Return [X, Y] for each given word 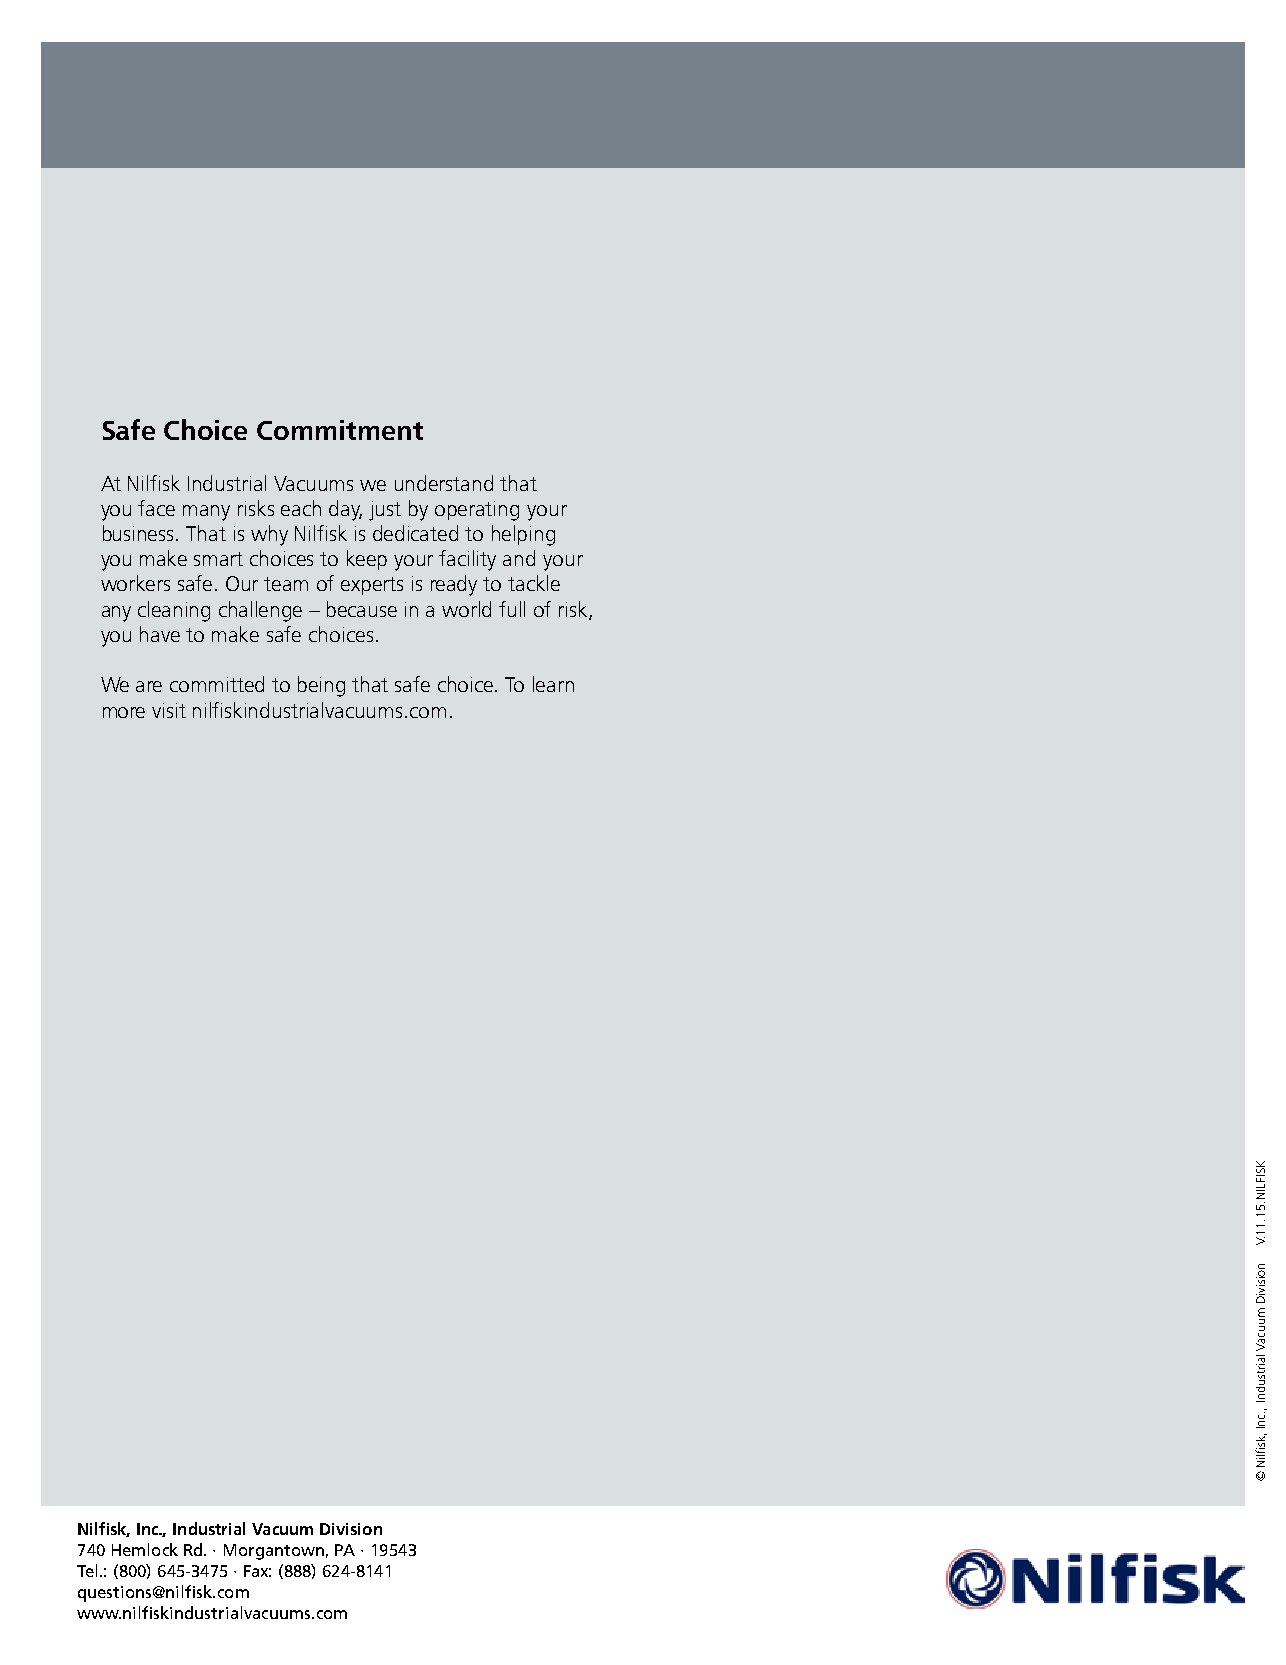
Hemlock [145, 1549]
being [321, 686]
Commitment [340, 430]
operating [477, 511]
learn [553, 684]
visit [169, 710]
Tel [87, 1570]
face [156, 508]
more [124, 712]
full [512, 609]
